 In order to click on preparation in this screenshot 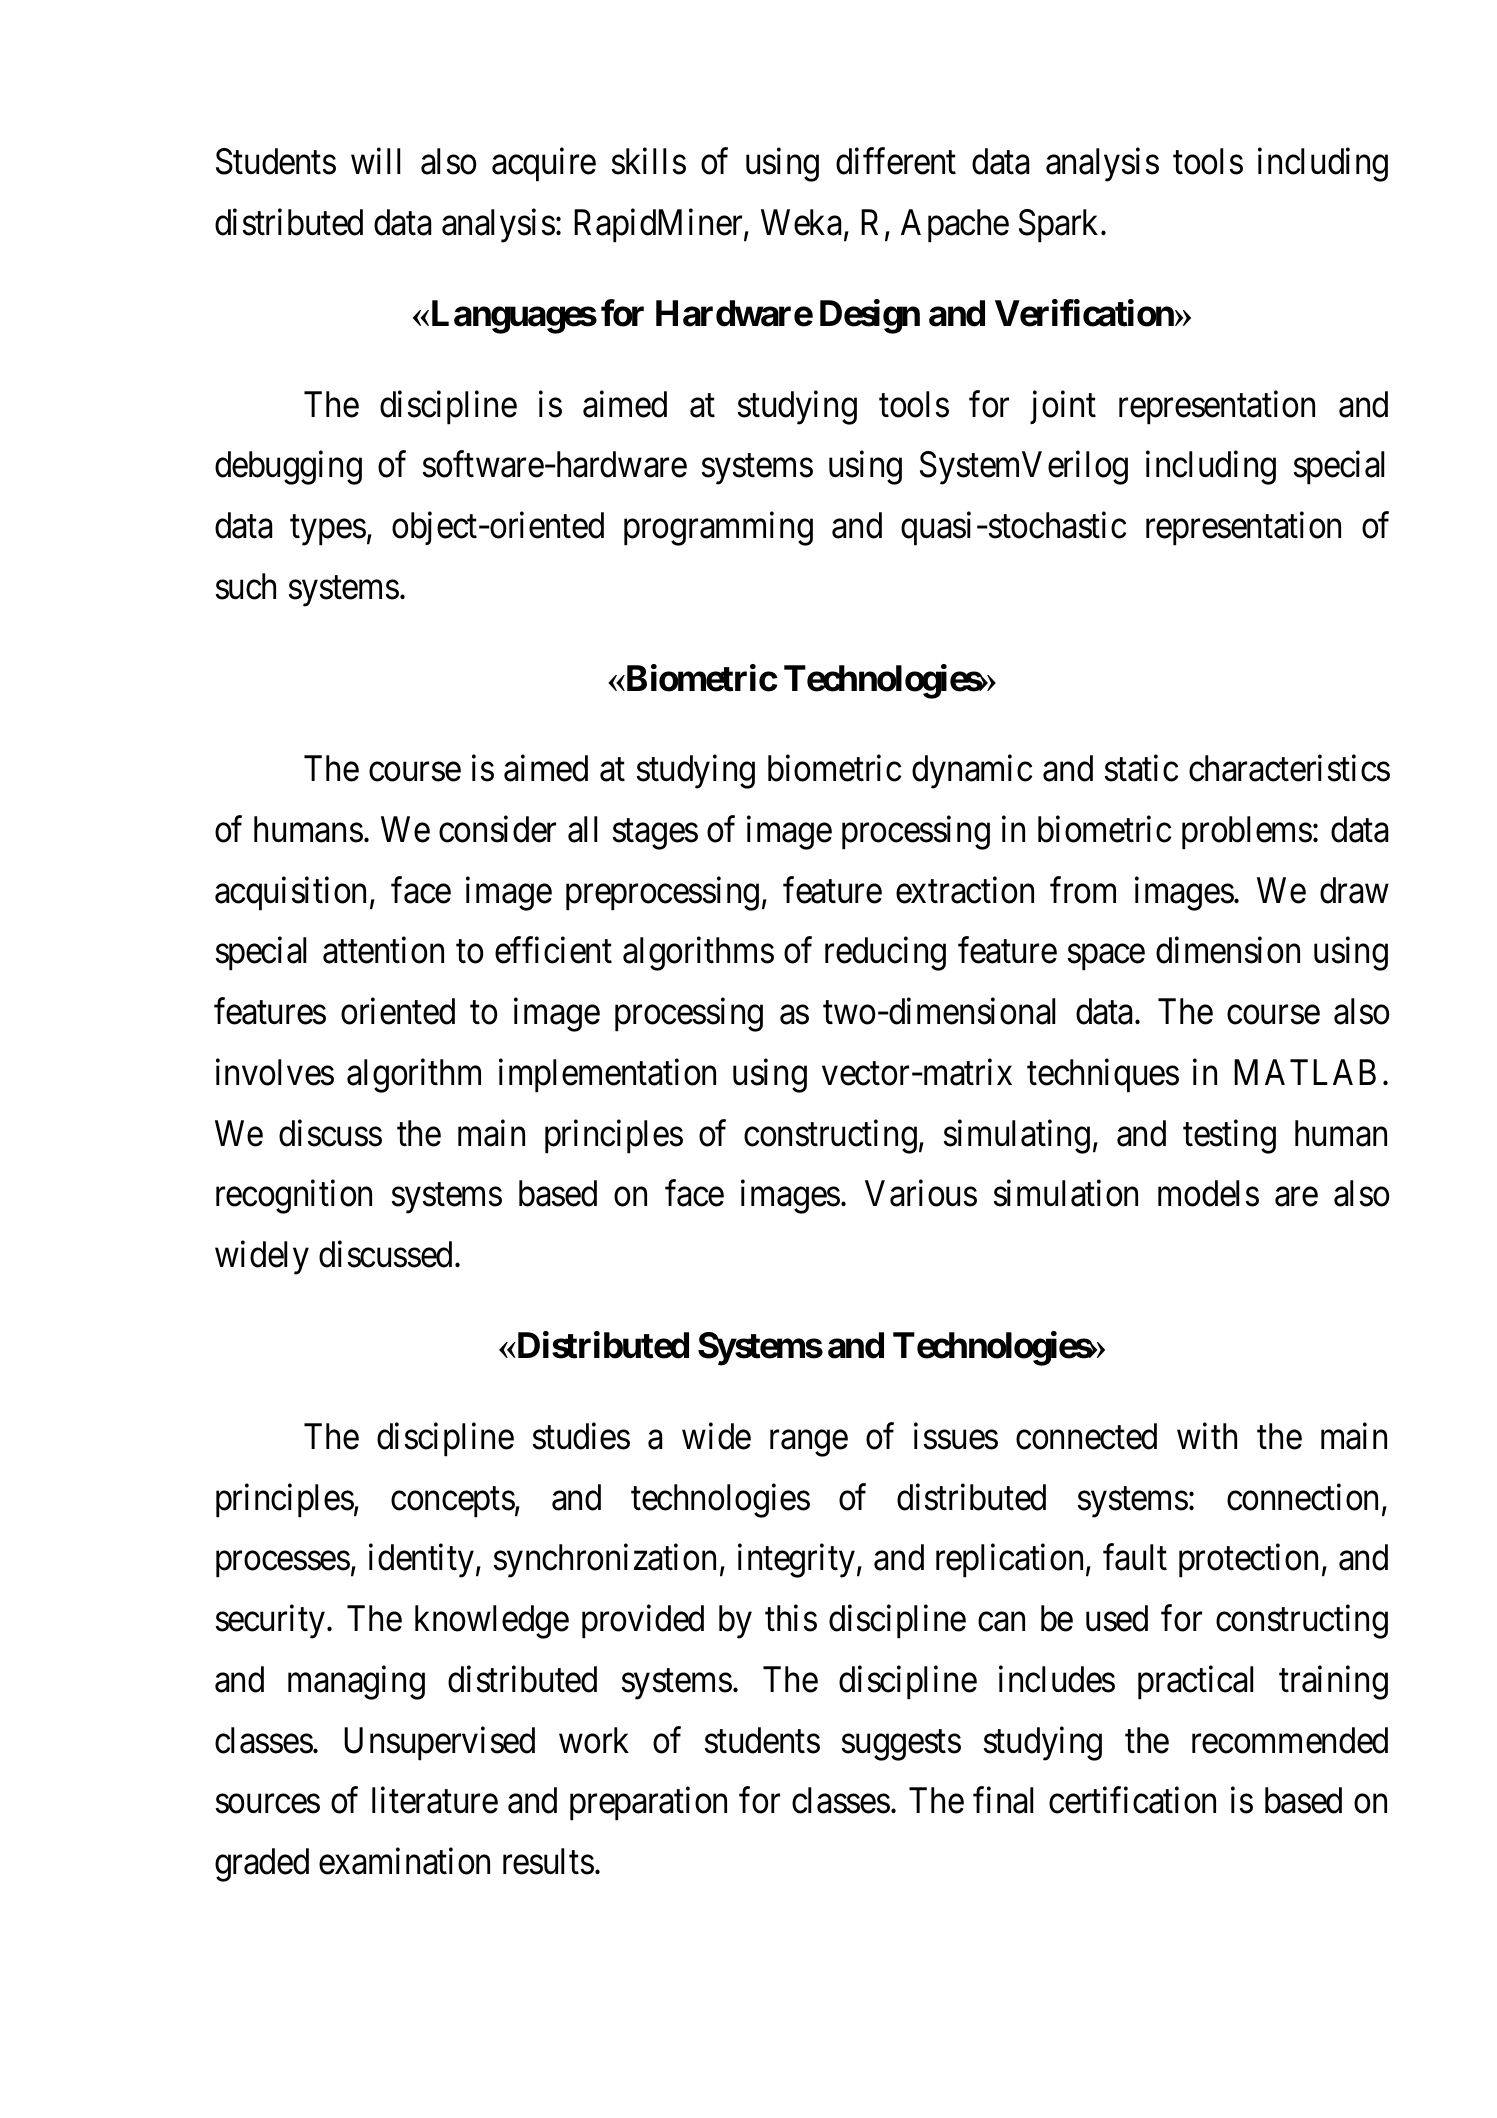, I will do `click(648, 1804)`.
